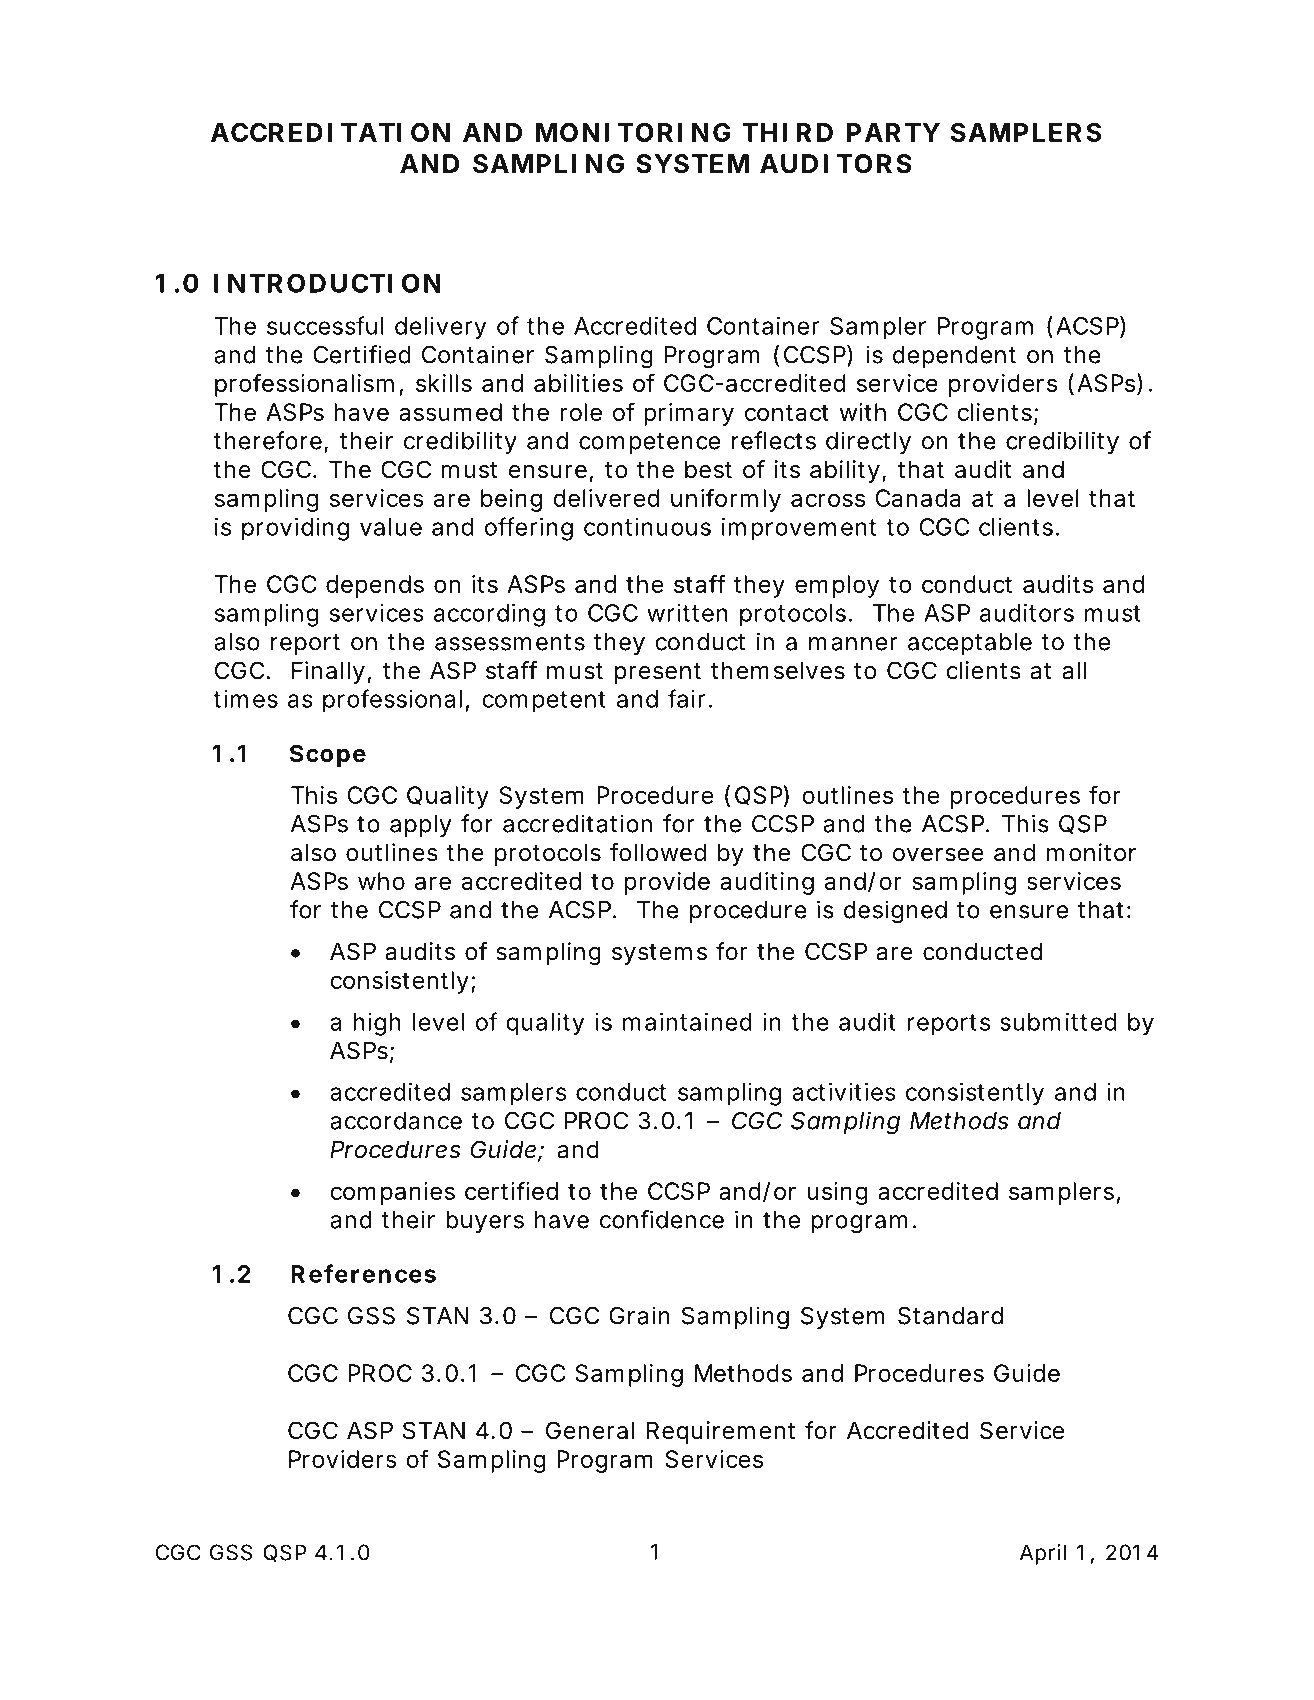  Describe the element at coordinates (325, 325) in the screenshot. I see `successful` at that location.
